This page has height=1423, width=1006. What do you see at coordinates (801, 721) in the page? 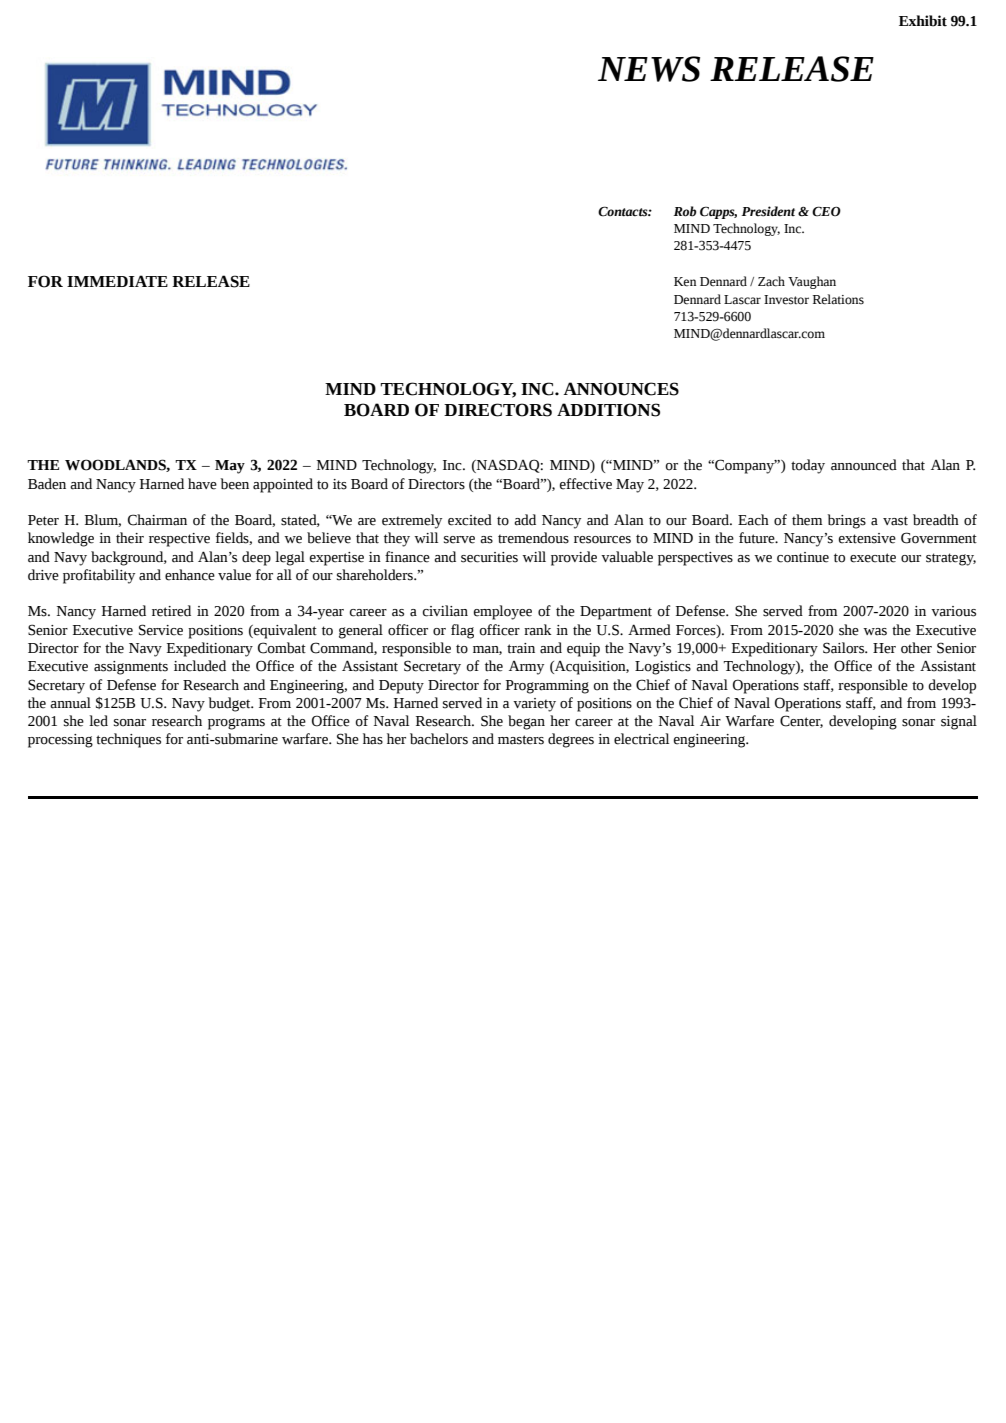
I see `Center` at bounding box center [801, 721].
